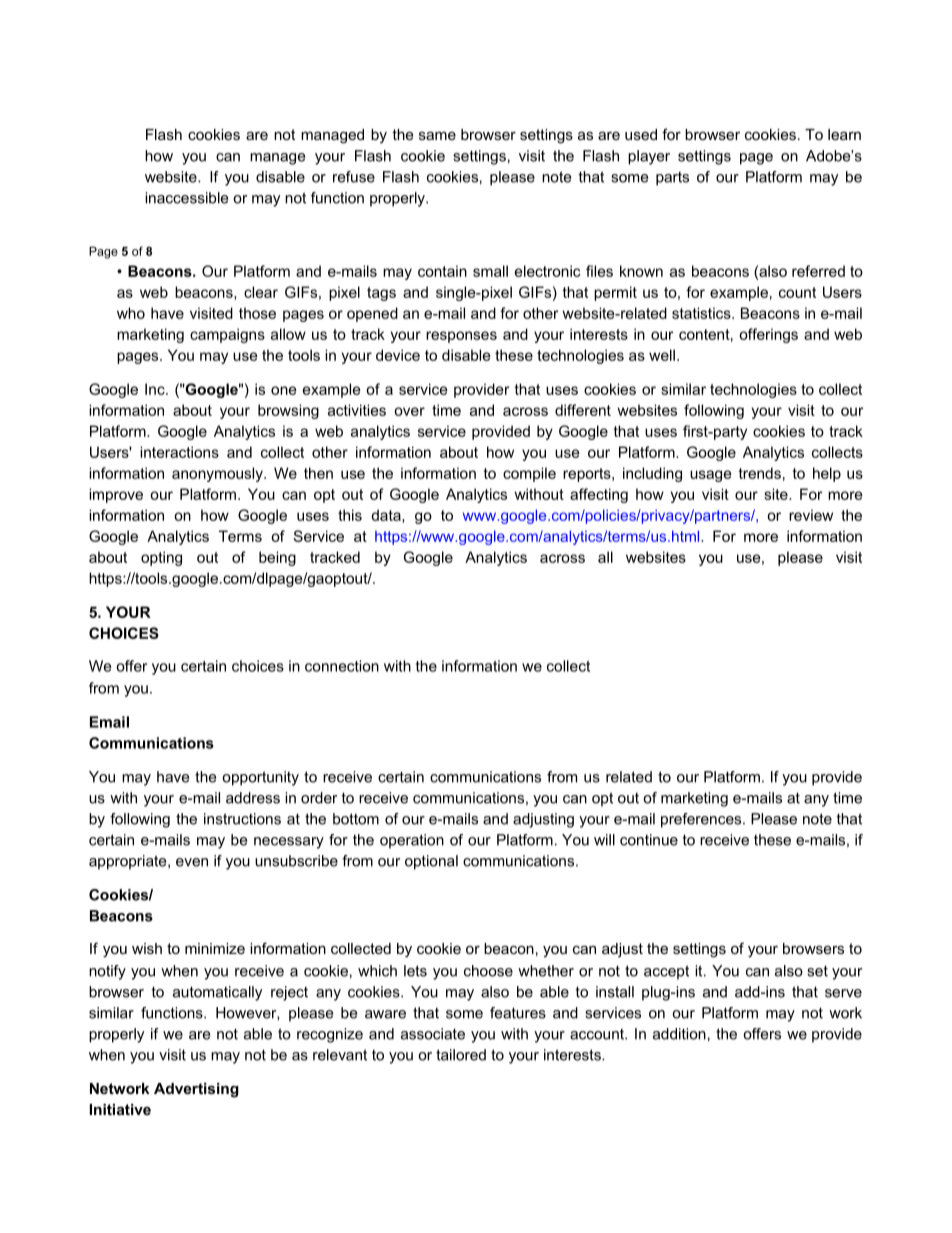 This screenshot has height=1233, width=952. Describe the element at coordinates (702, 313) in the screenshot. I see `statistics` at that location.
